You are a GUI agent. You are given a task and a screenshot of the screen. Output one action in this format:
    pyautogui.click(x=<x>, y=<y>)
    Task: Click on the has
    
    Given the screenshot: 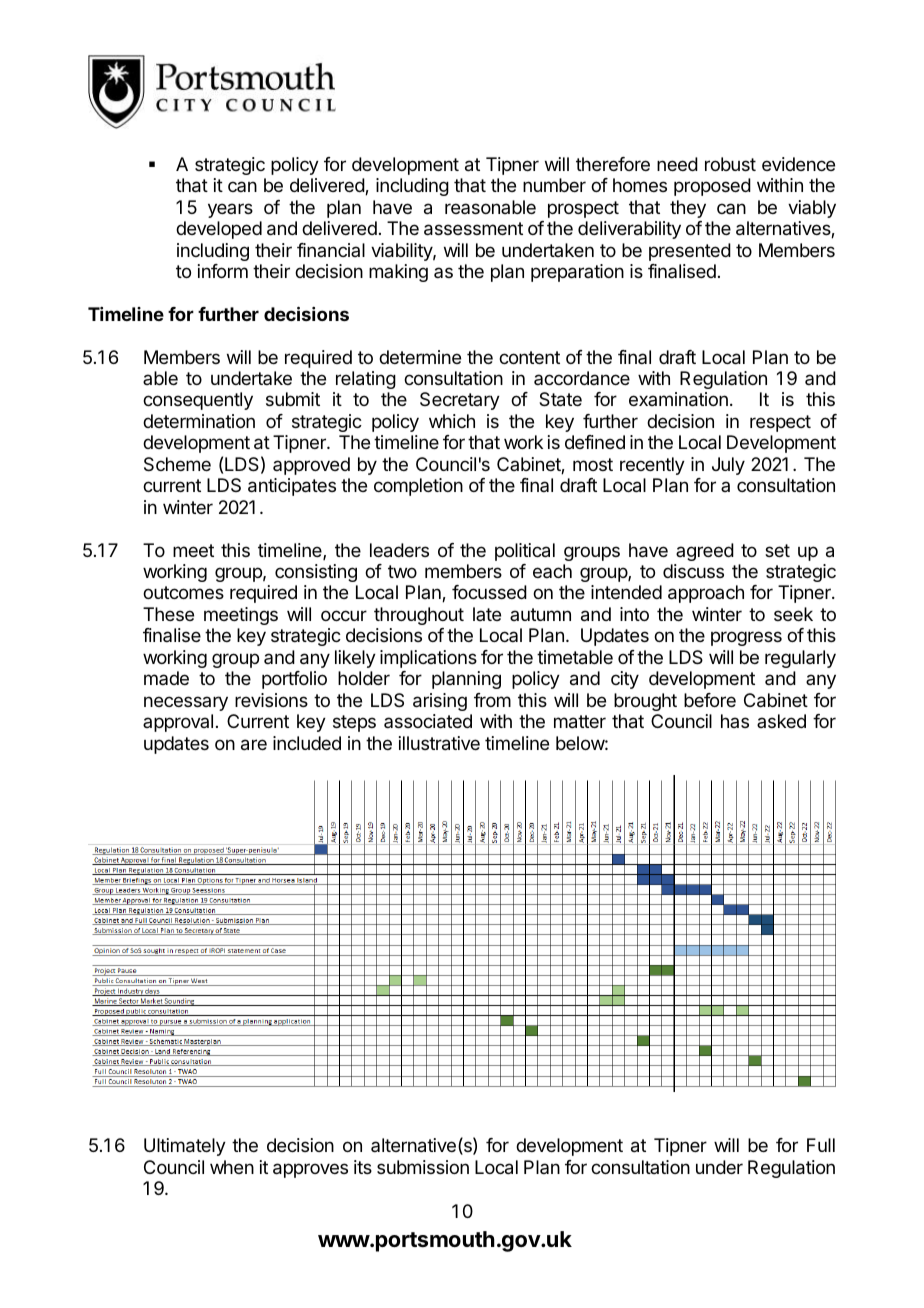 What is the action you would take?
    pyautogui.click(x=735, y=721)
